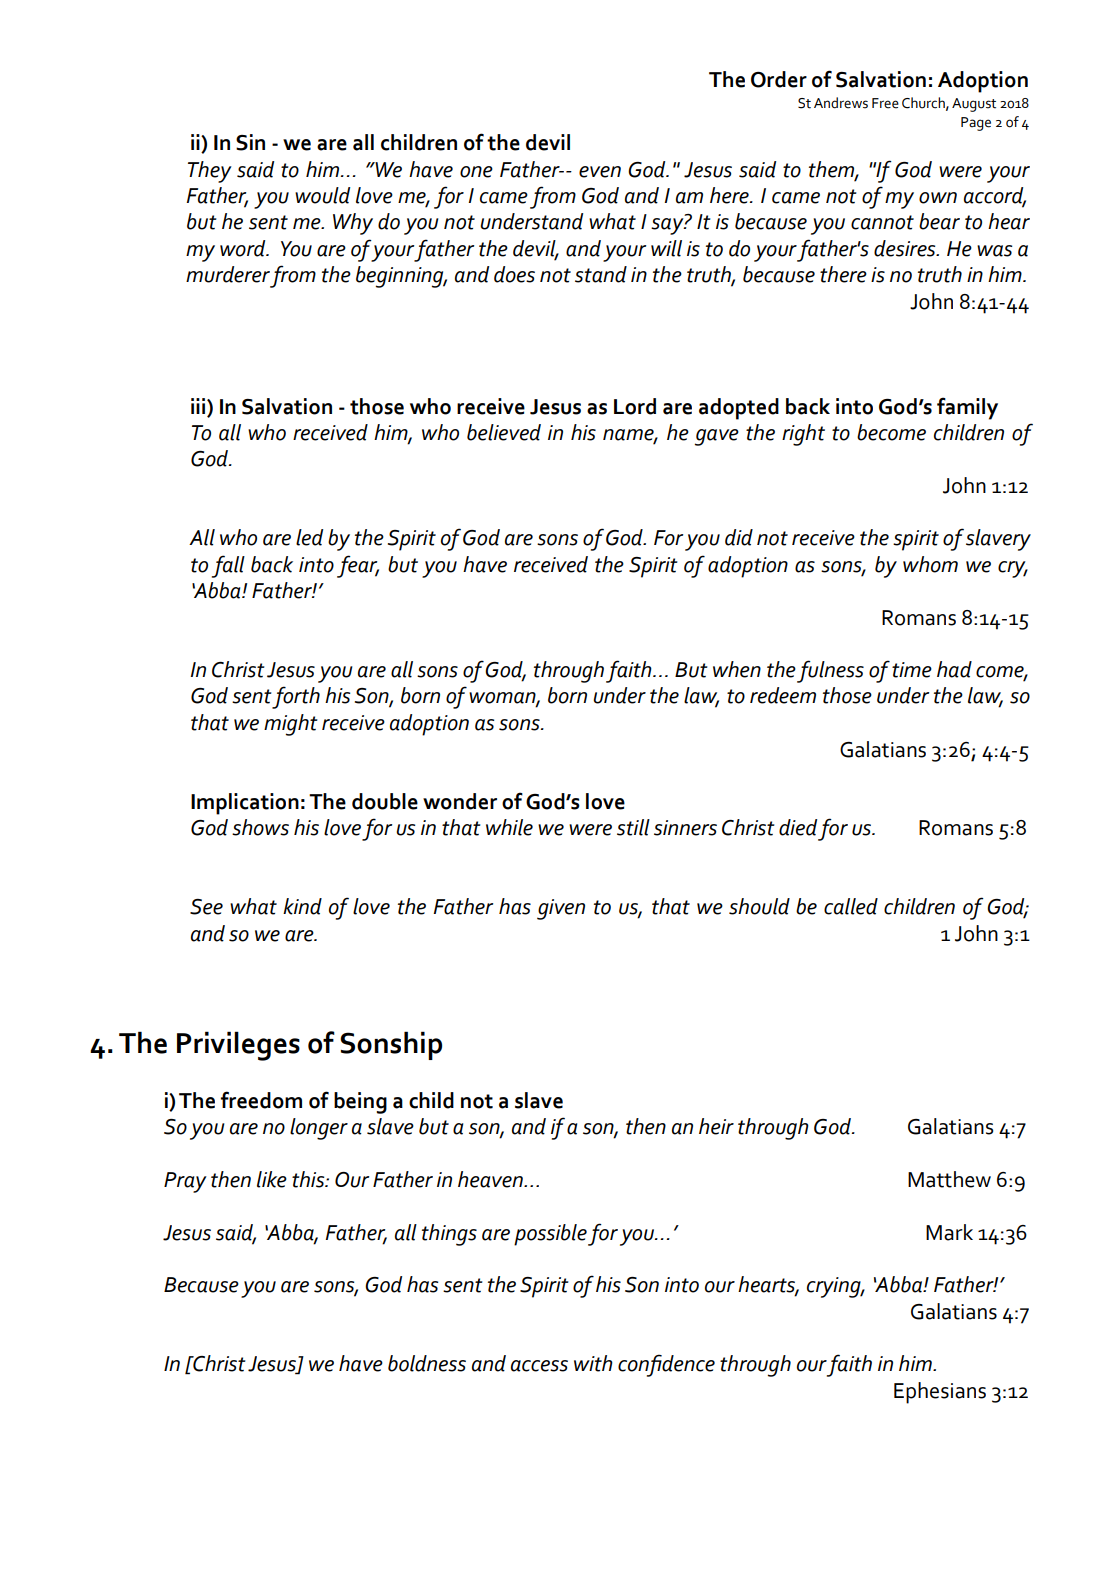  Describe the element at coordinates (291, 725) in the document. I see `might` at that location.
